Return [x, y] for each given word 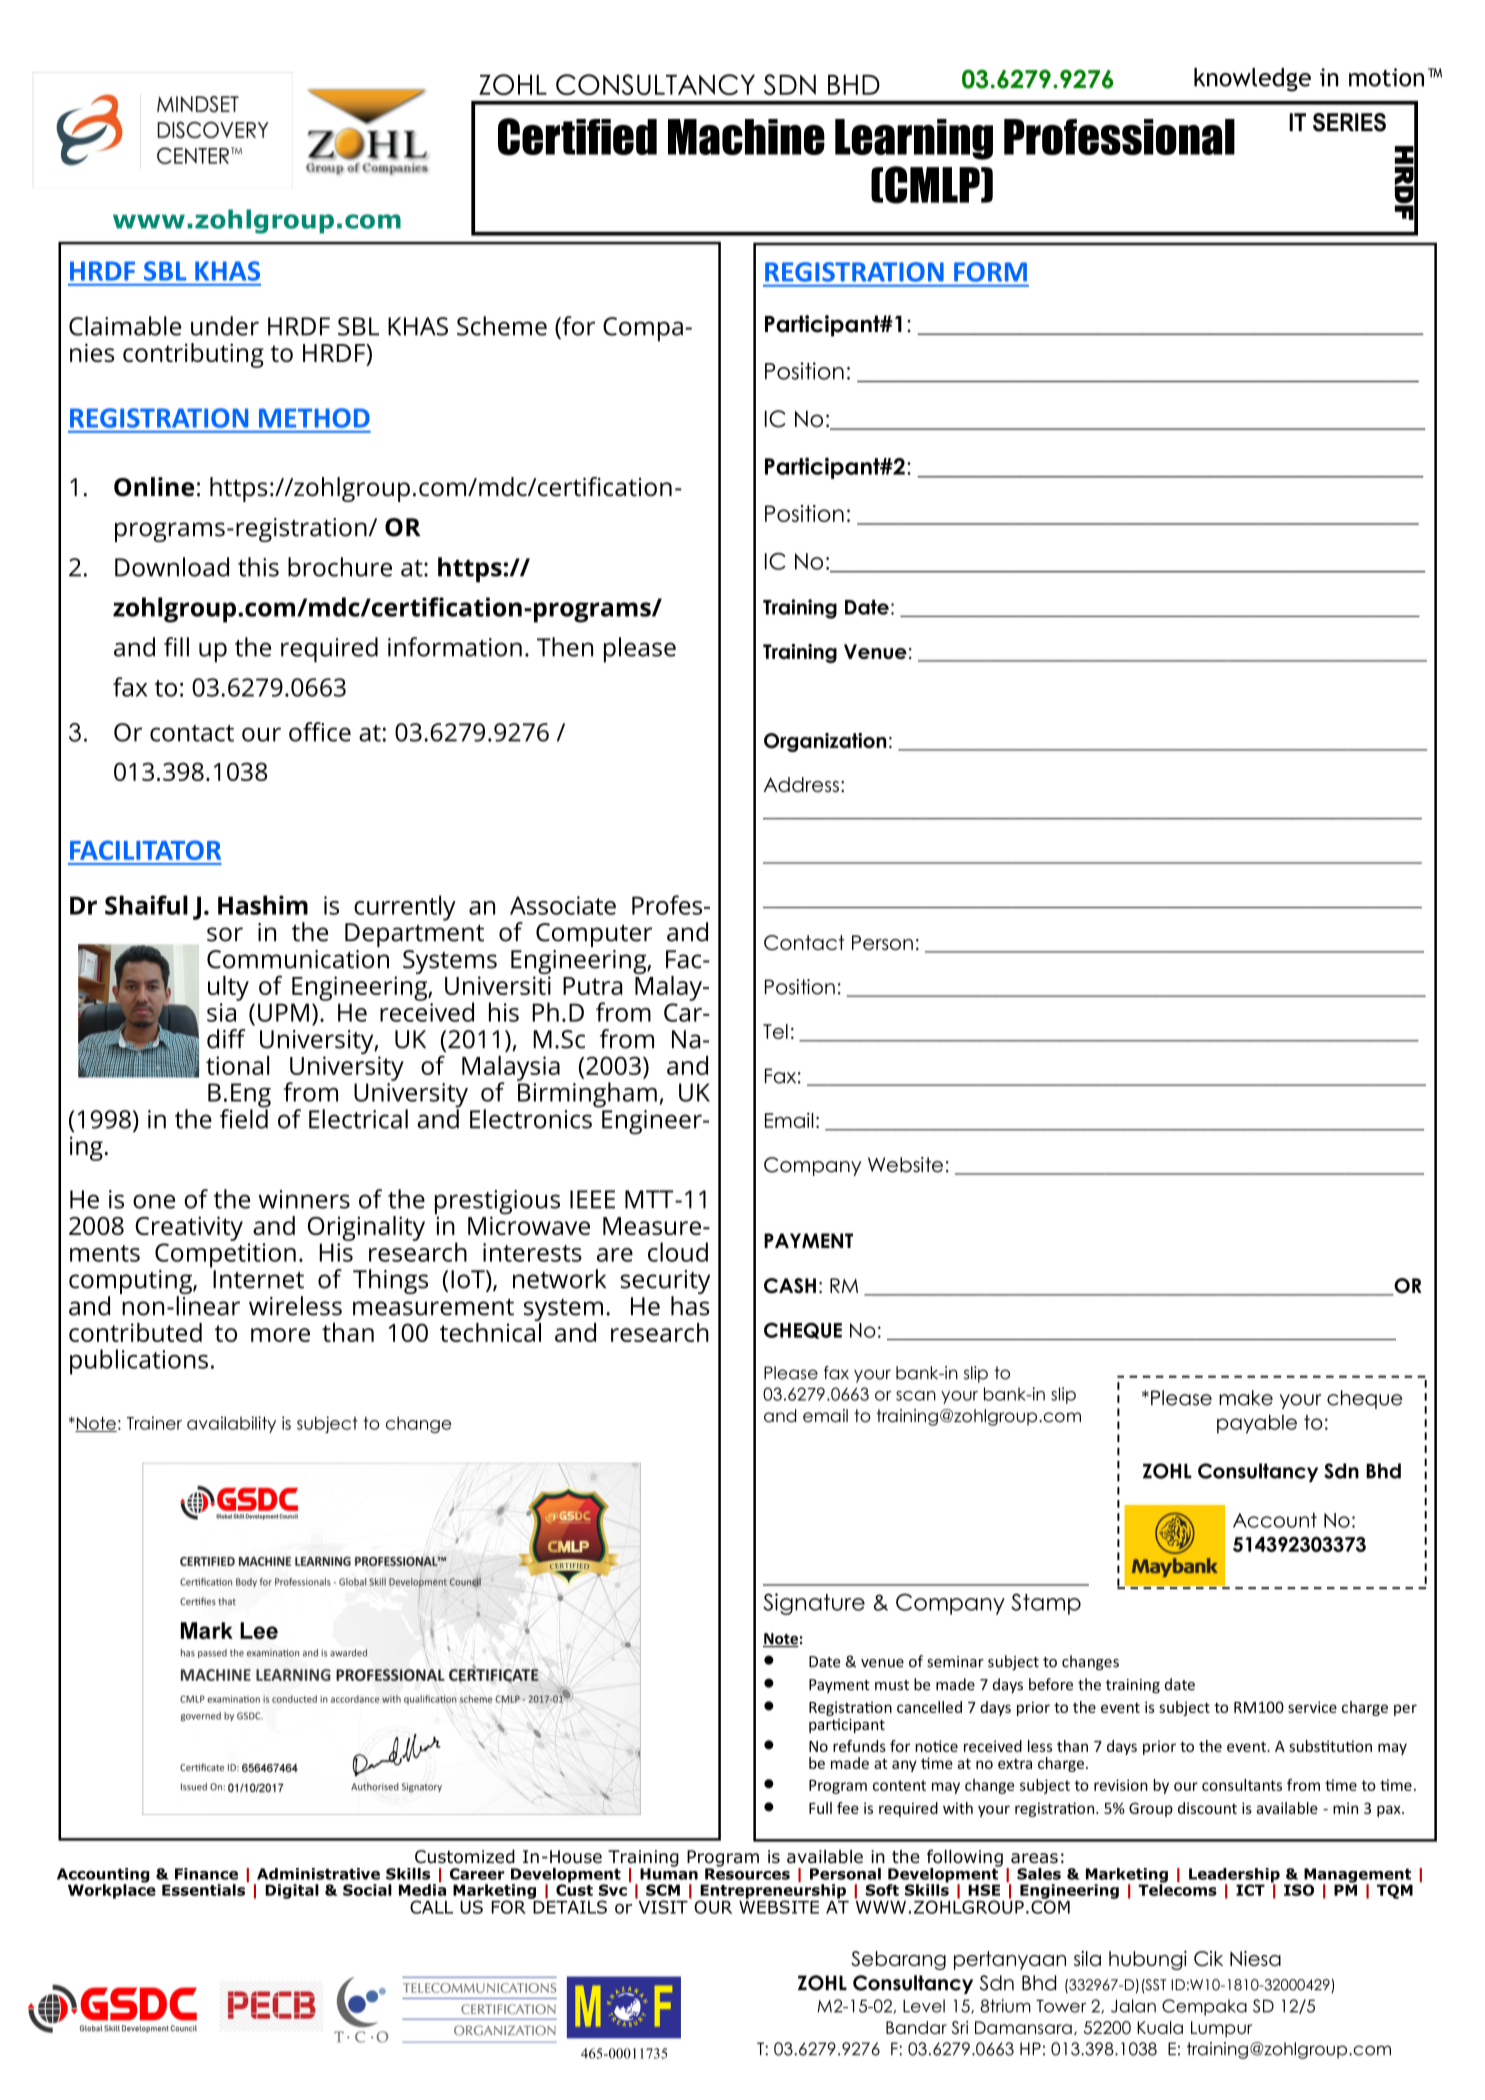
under [225, 326]
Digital [292, 1891]
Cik [1208, 1959]
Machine [746, 137]
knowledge [1252, 80]
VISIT [663, 1906]
